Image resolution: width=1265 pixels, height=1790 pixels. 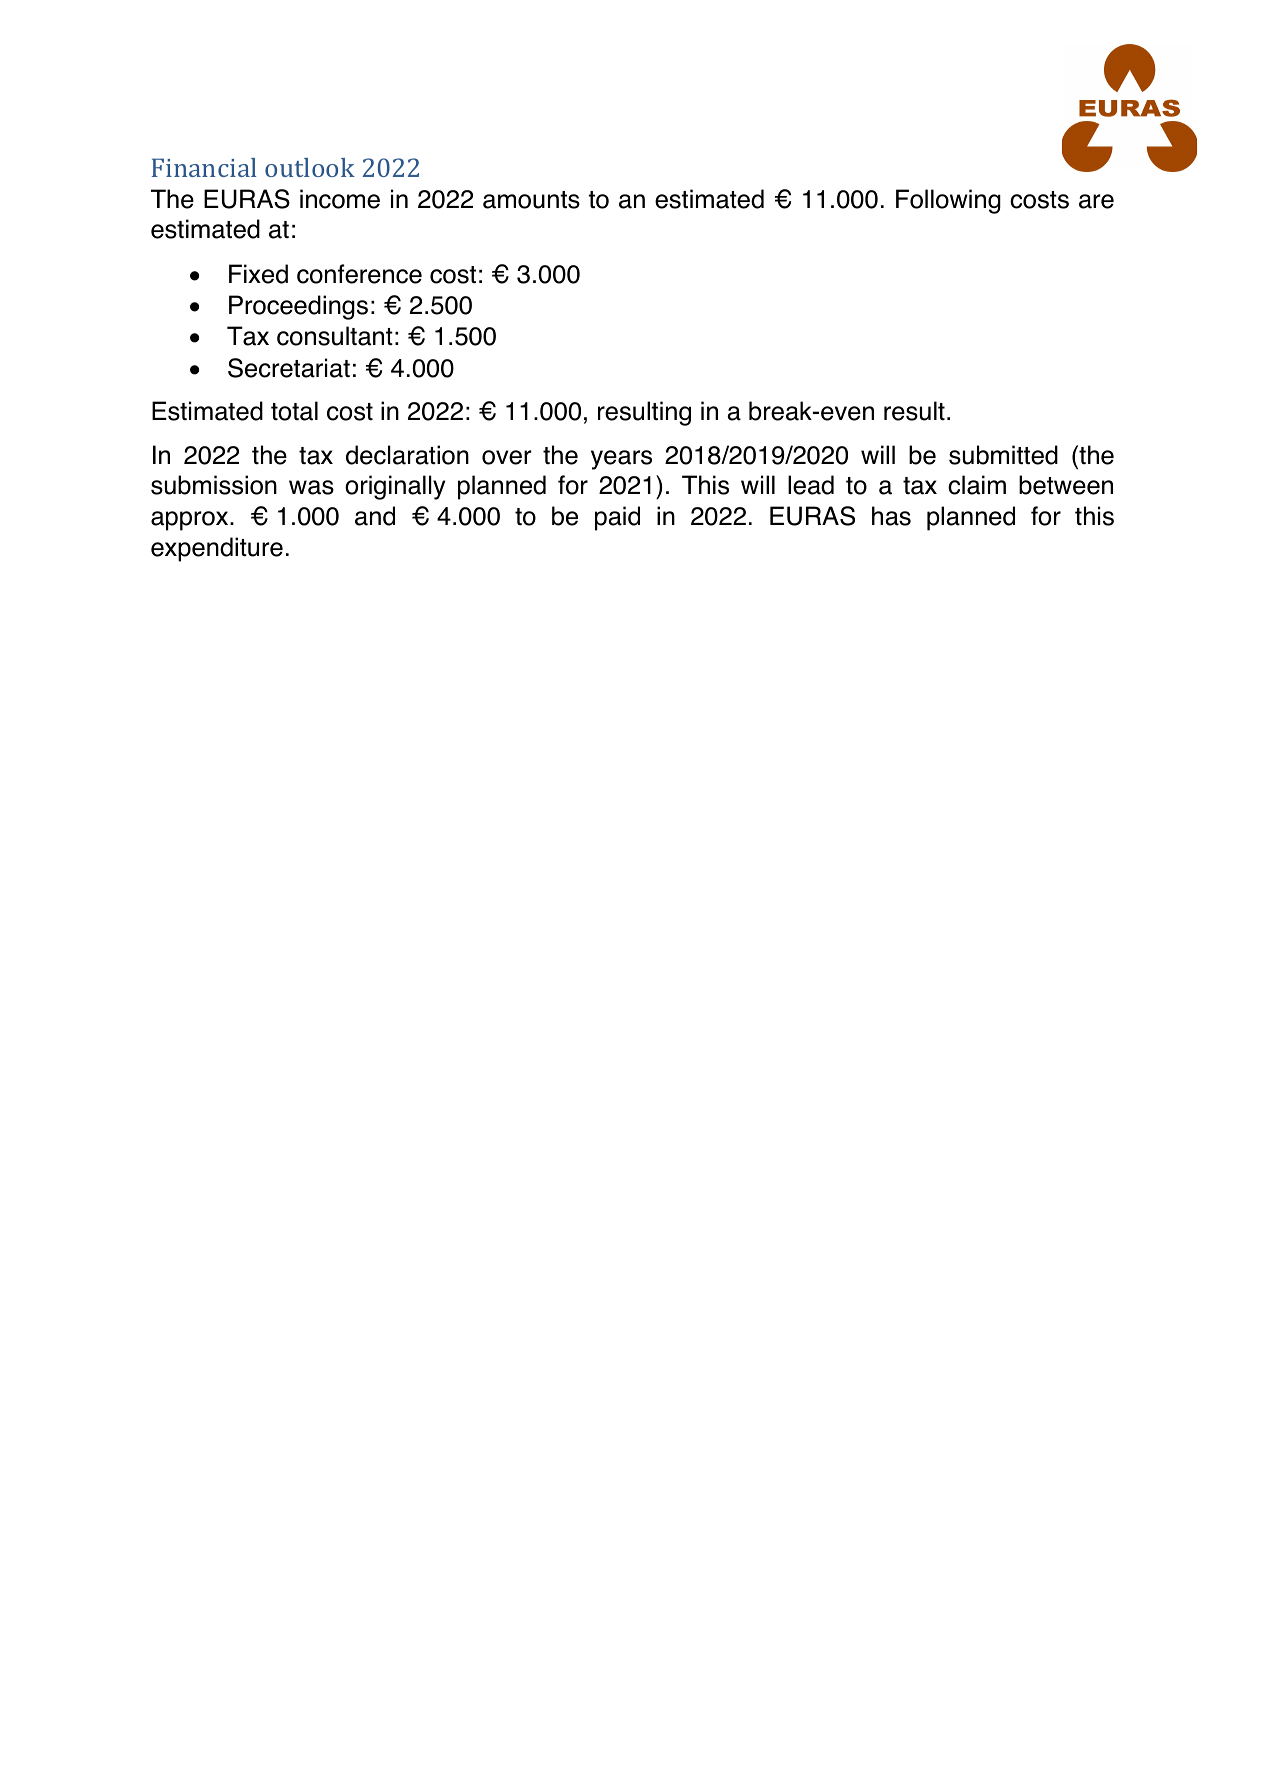 What do you see at coordinates (294, 411) in the page?
I see `total` at bounding box center [294, 411].
